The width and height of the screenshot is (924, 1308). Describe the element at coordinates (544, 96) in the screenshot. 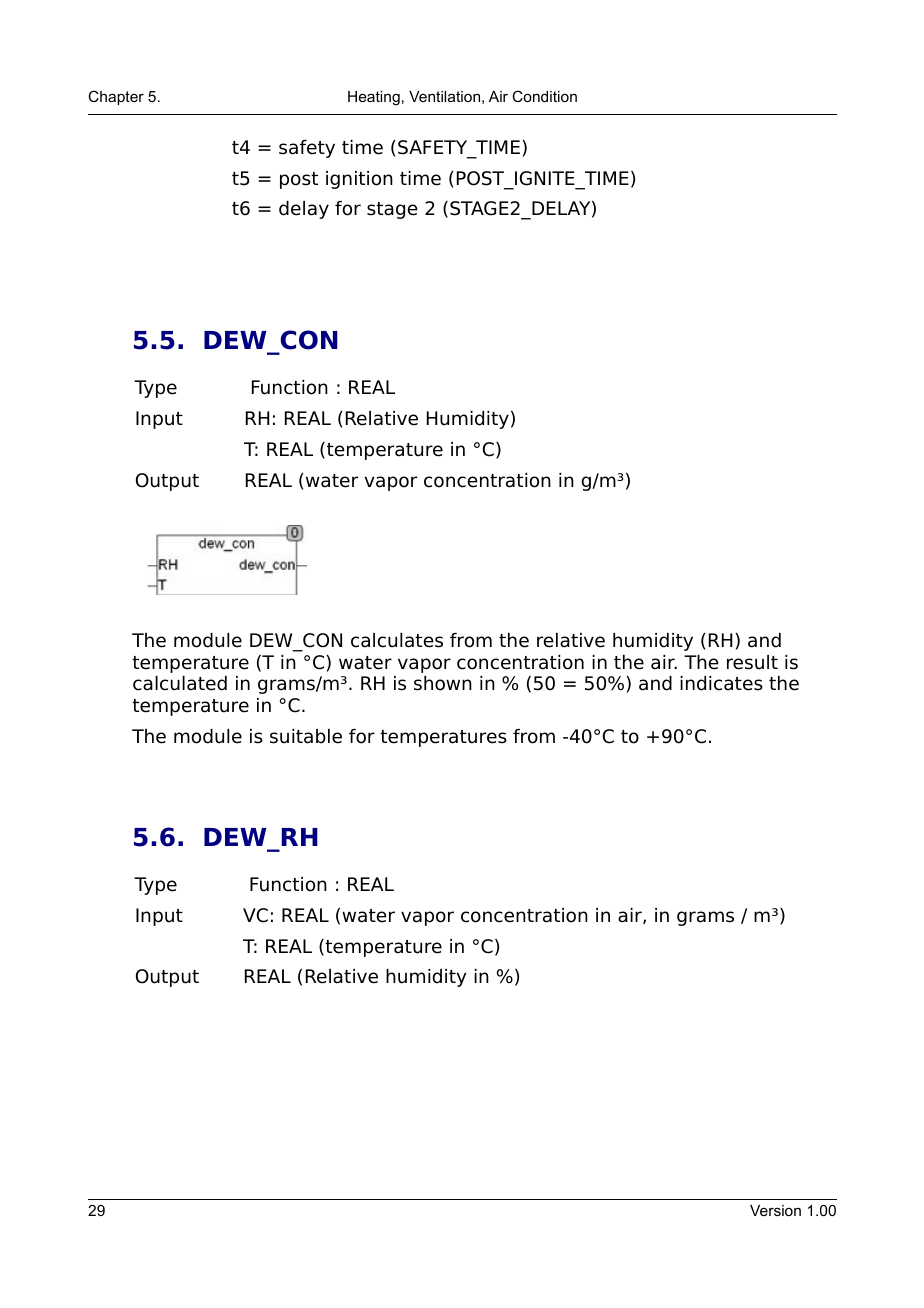

I see `Condition` at that location.
